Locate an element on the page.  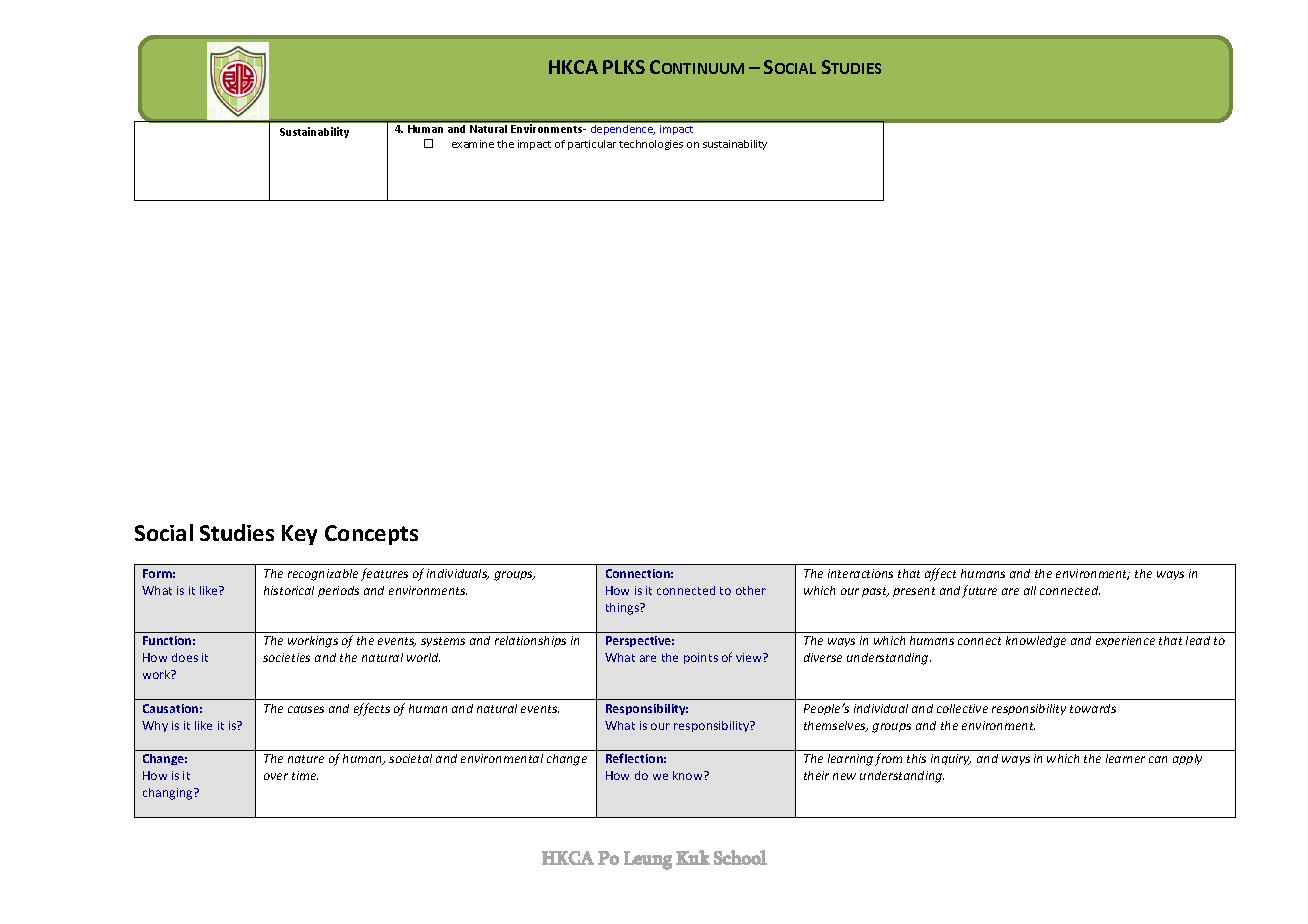
affect is located at coordinates (940, 574).
